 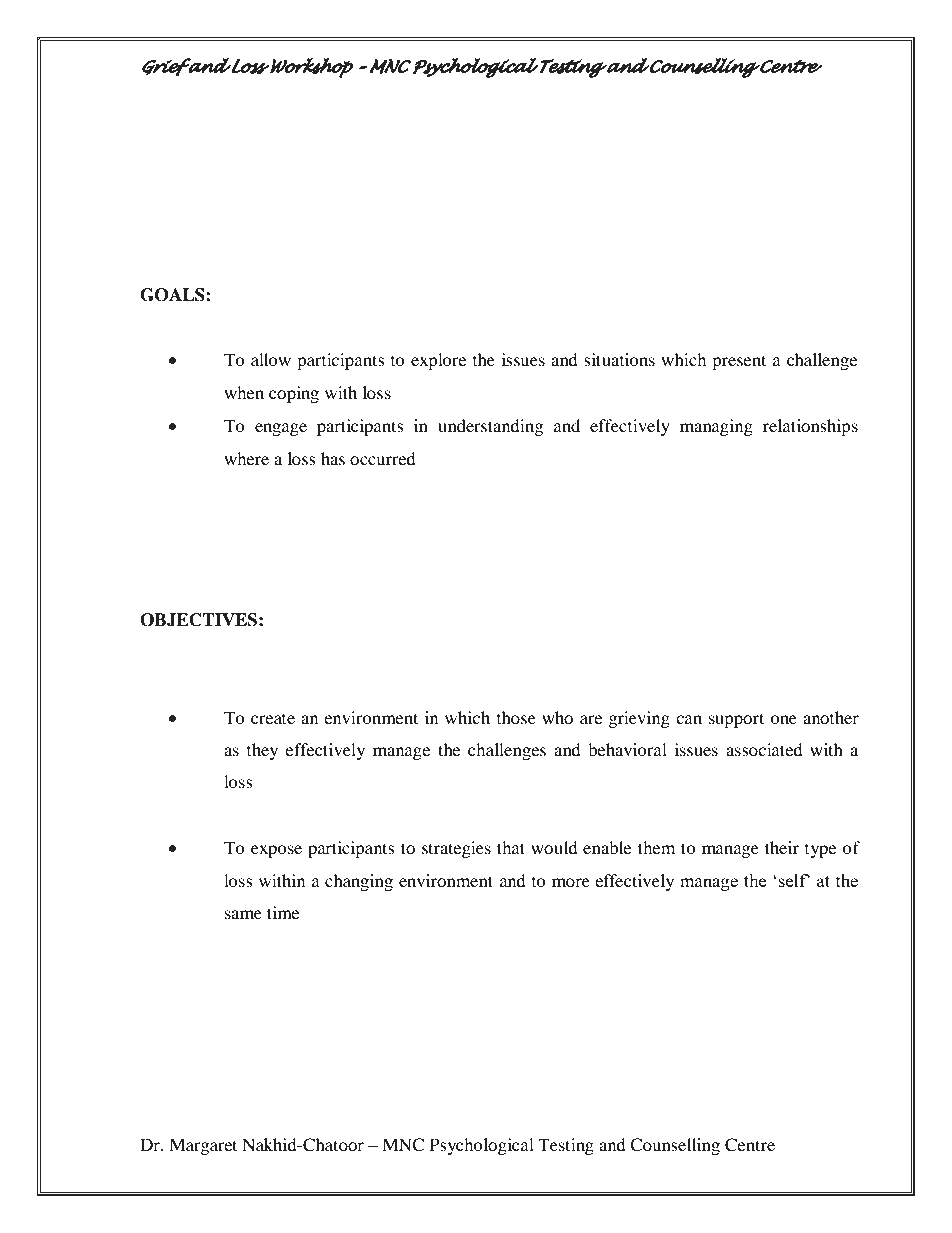 I want to click on where, so click(x=246, y=458).
